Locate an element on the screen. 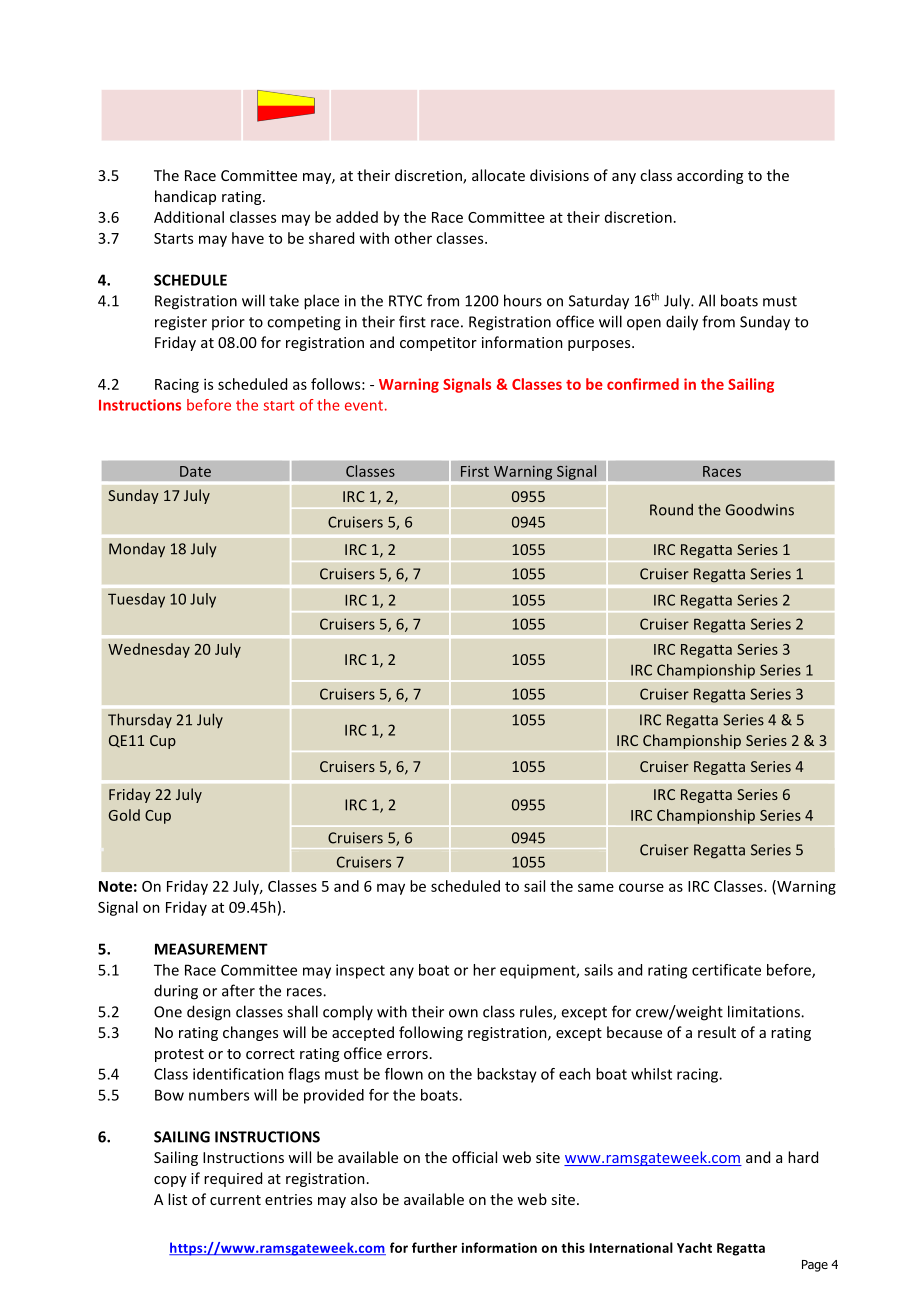  allocate is located at coordinates (498, 175).
